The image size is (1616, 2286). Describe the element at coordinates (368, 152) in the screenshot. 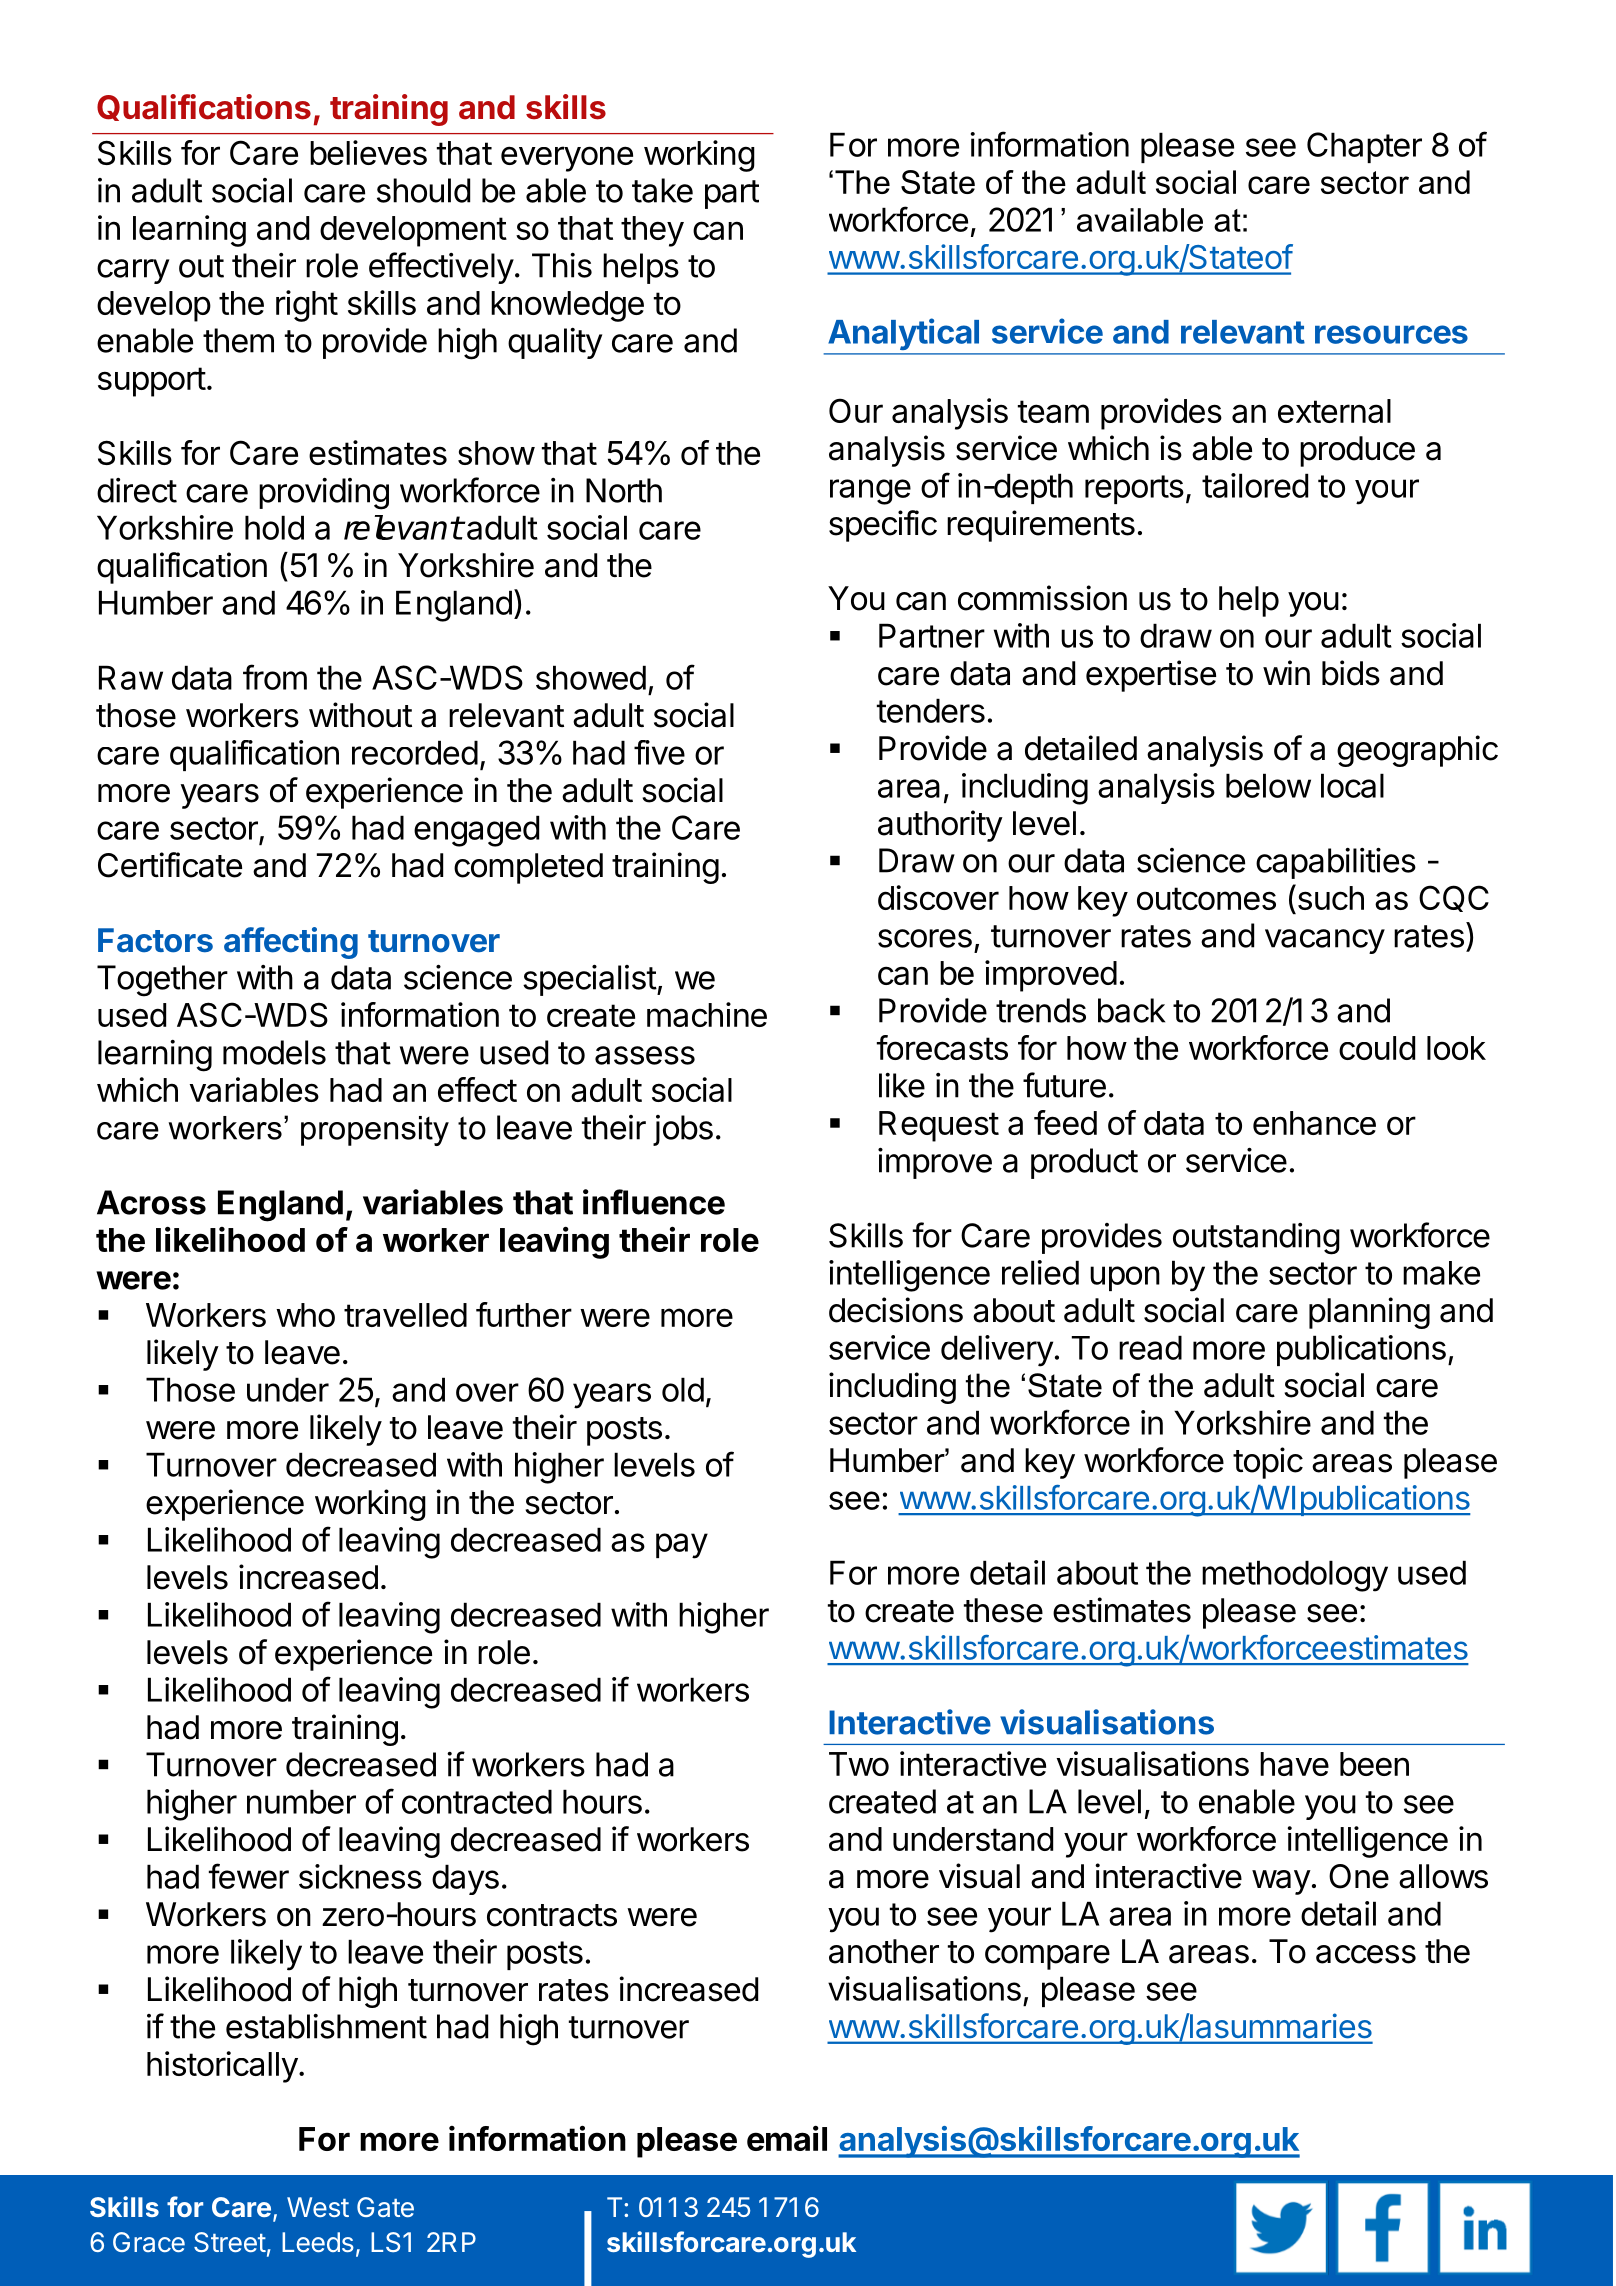

I see `believes` at that location.
